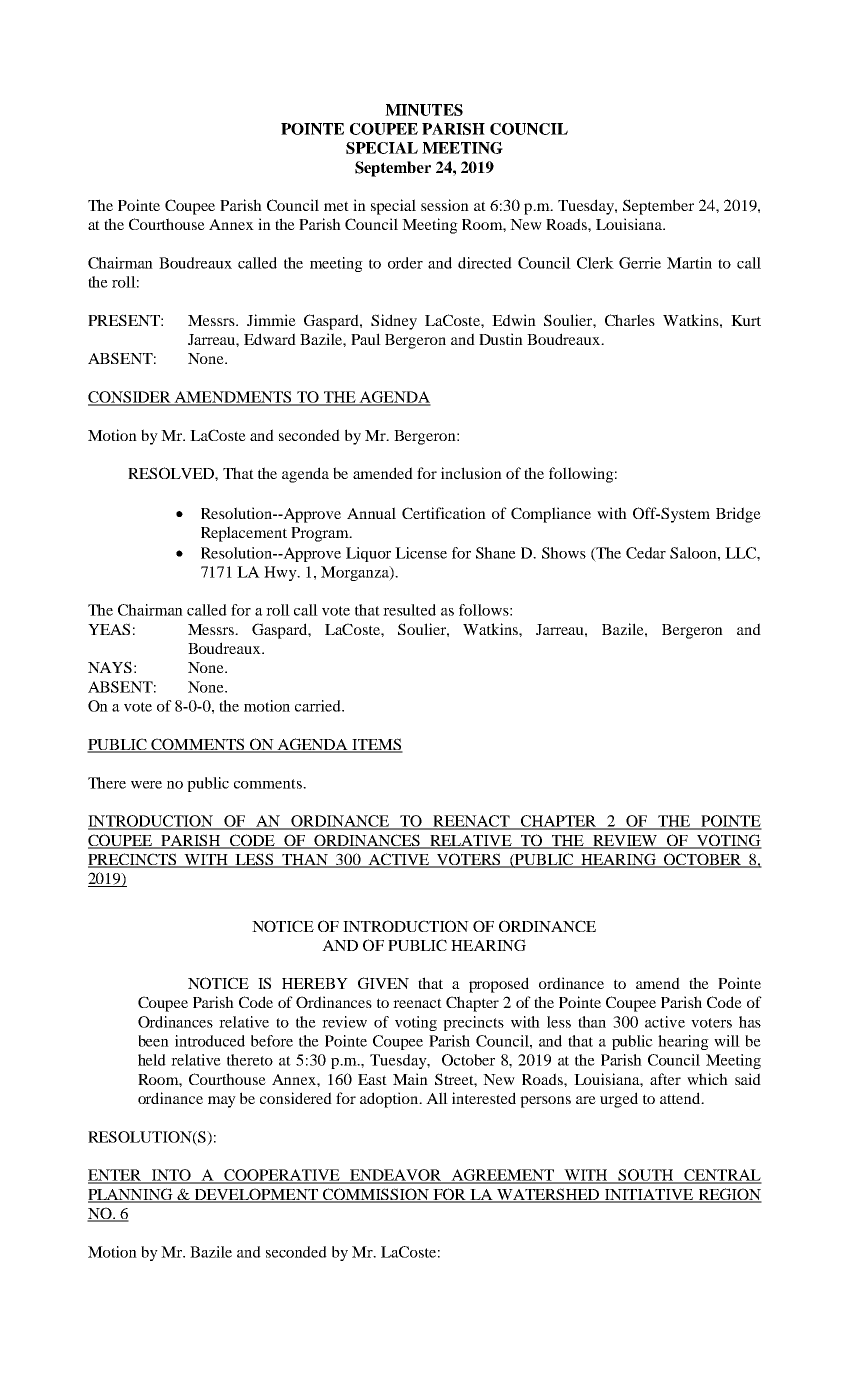  Describe the element at coordinates (424, 110) in the screenshot. I see `MINUTES` at that location.
